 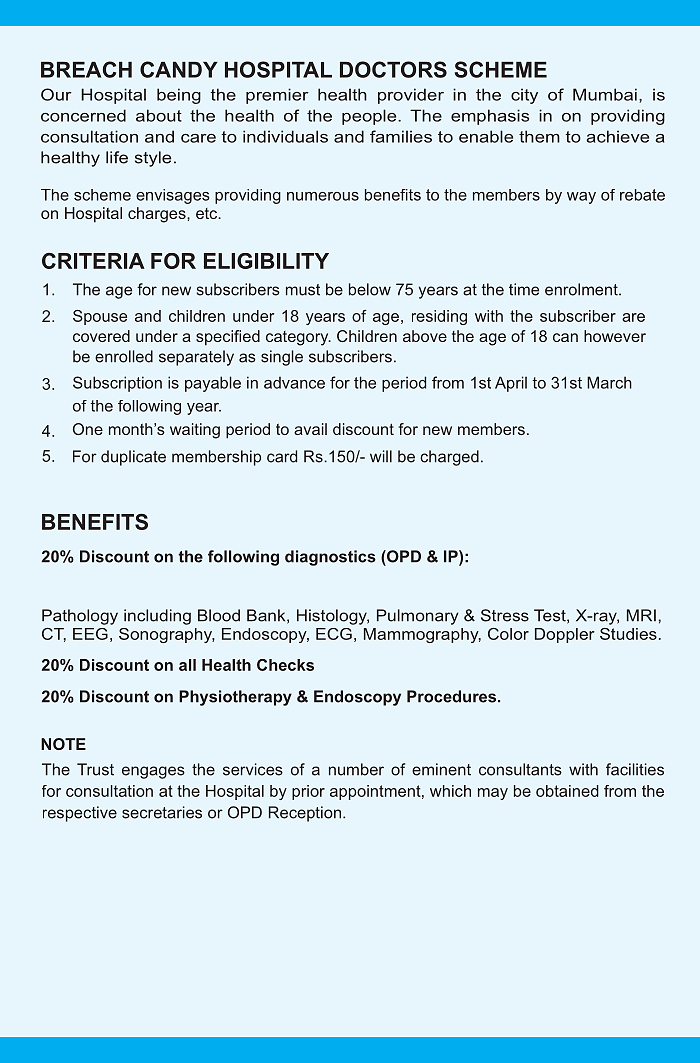 What do you see at coordinates (133, 458) in the image?
I see `duplicate` at bounding box center [133, 458].
